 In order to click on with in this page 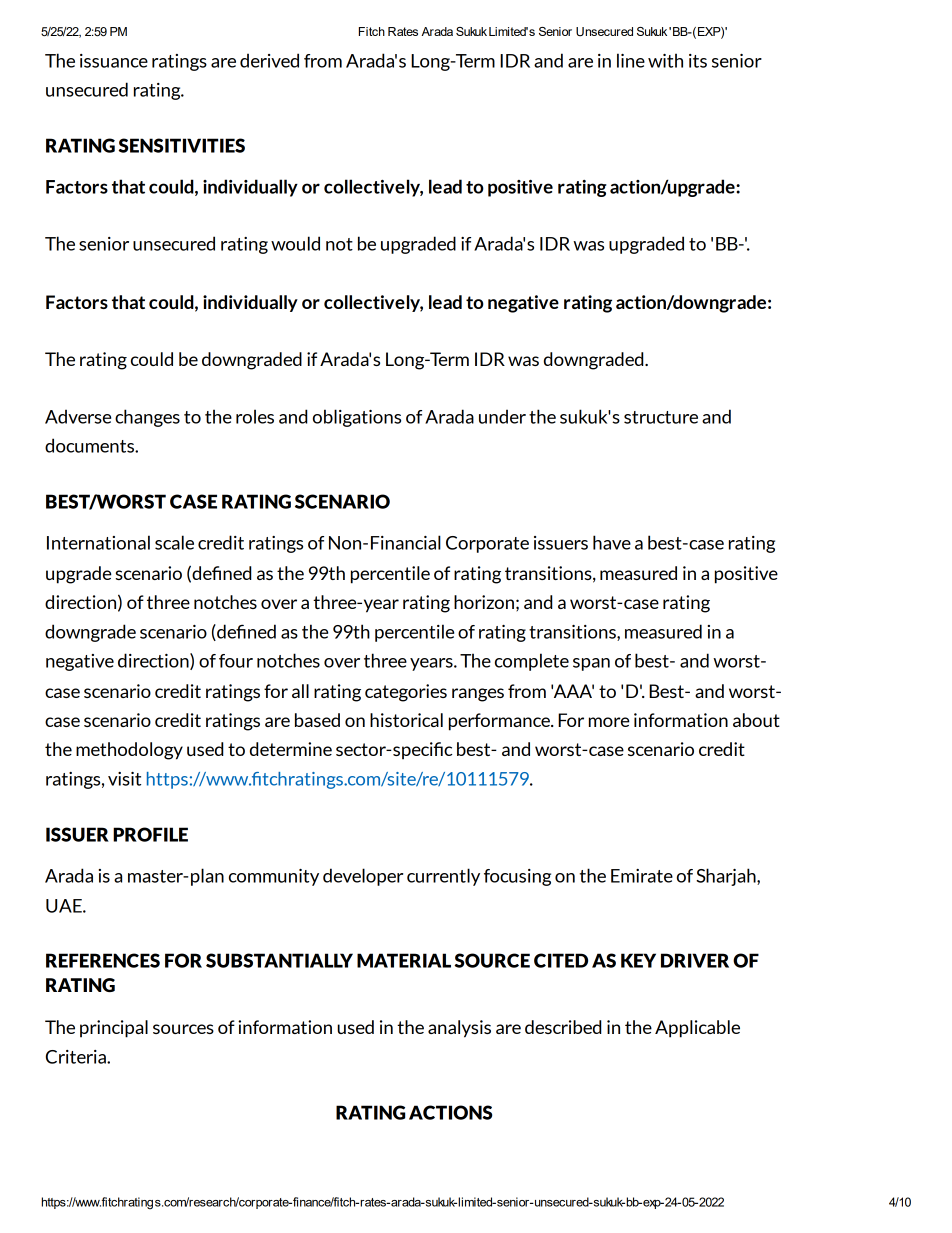, I will do `click(665, 60)`.
